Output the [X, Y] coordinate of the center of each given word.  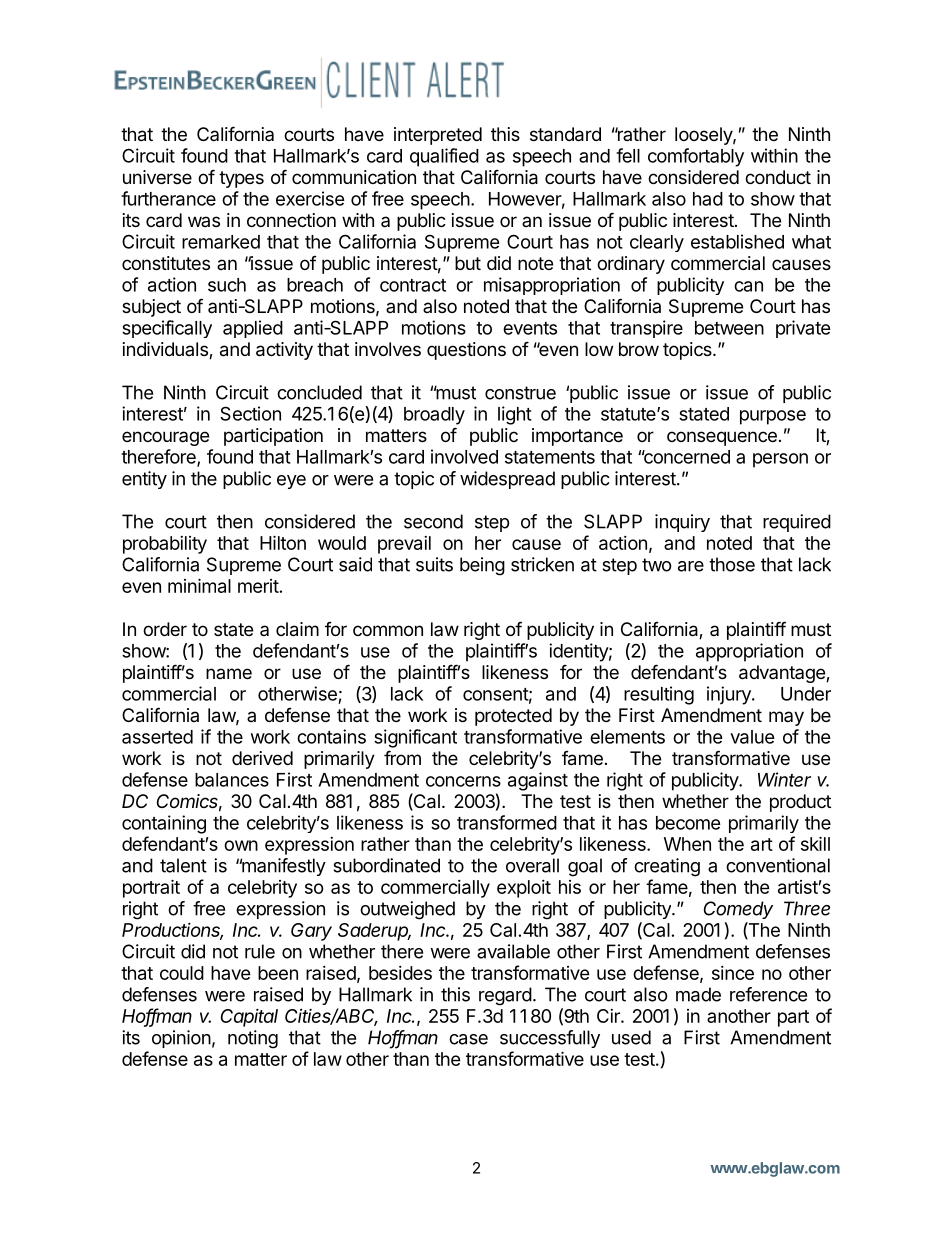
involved [464, 456]
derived [262, 758]
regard [505, 996]
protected [513, 717]
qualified [444, 157]
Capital [249, 1017]
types [241, 179]
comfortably [696, 157]
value [752, 737]
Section [250, 413]
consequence [722, 438]
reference [768, 994]
